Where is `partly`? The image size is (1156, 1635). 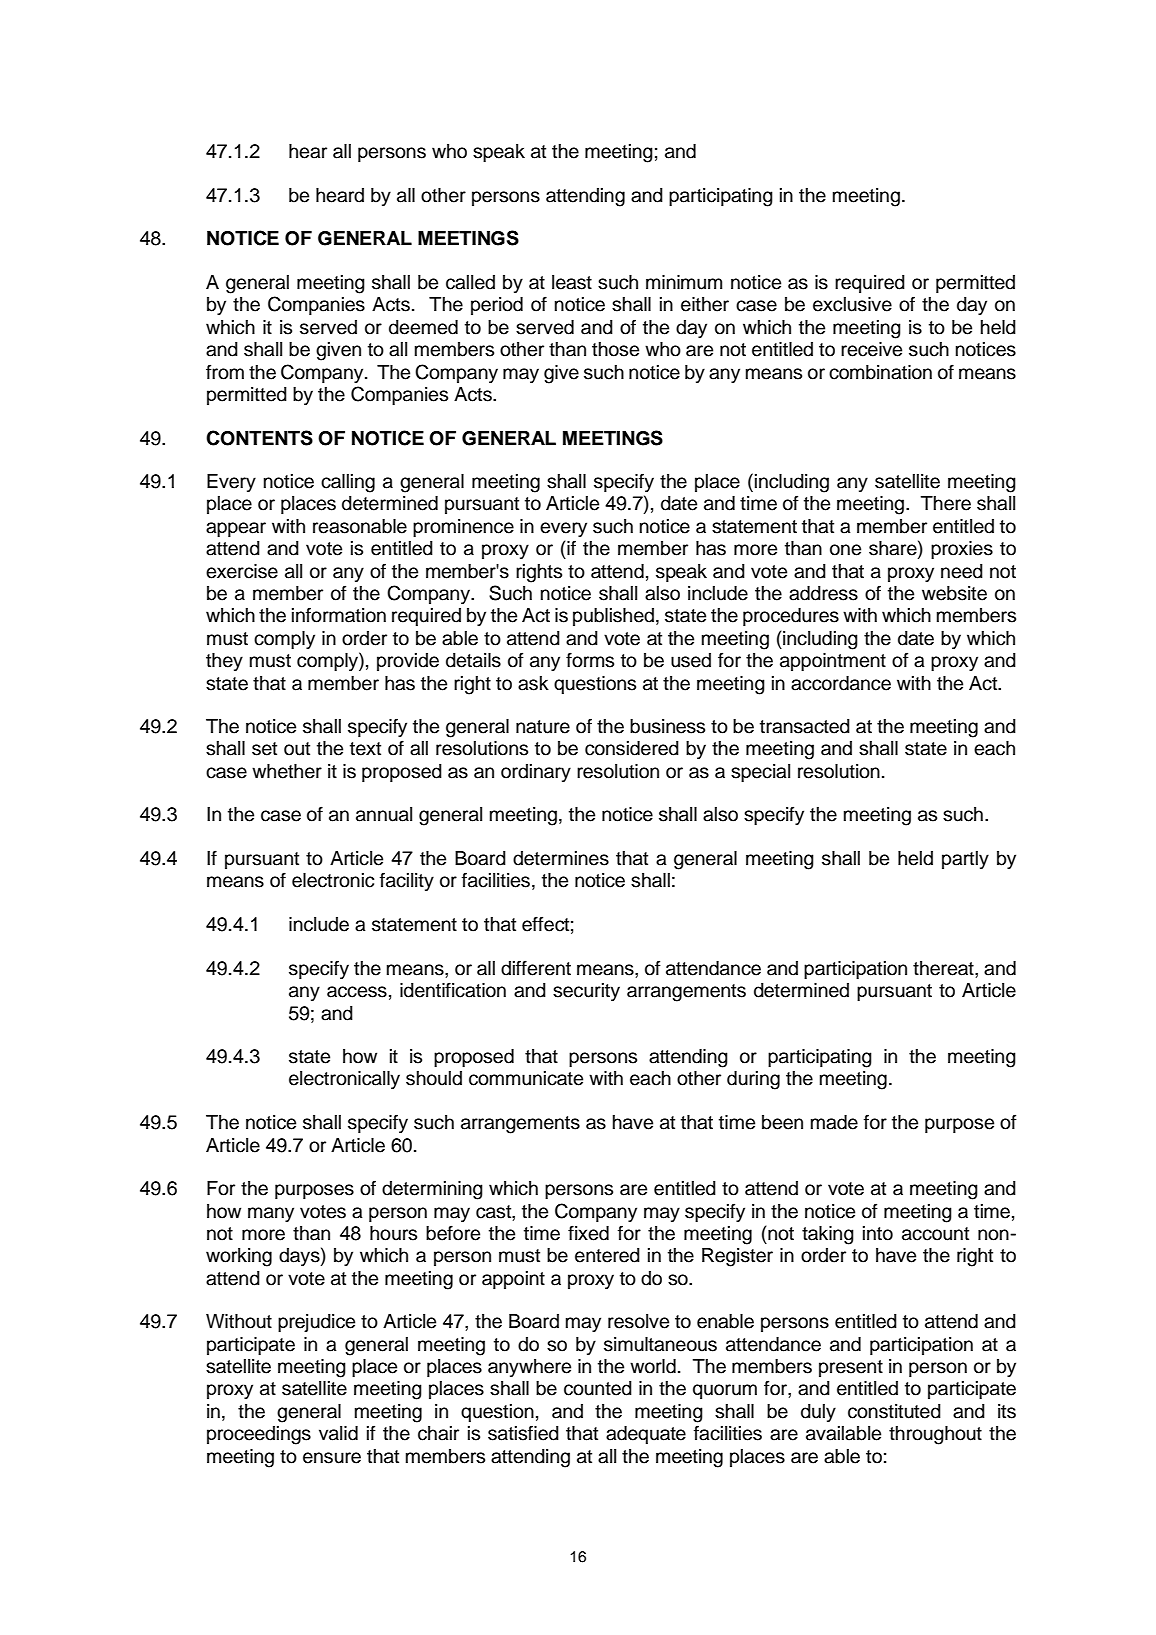
partly is located at coordinates (965, 860).
